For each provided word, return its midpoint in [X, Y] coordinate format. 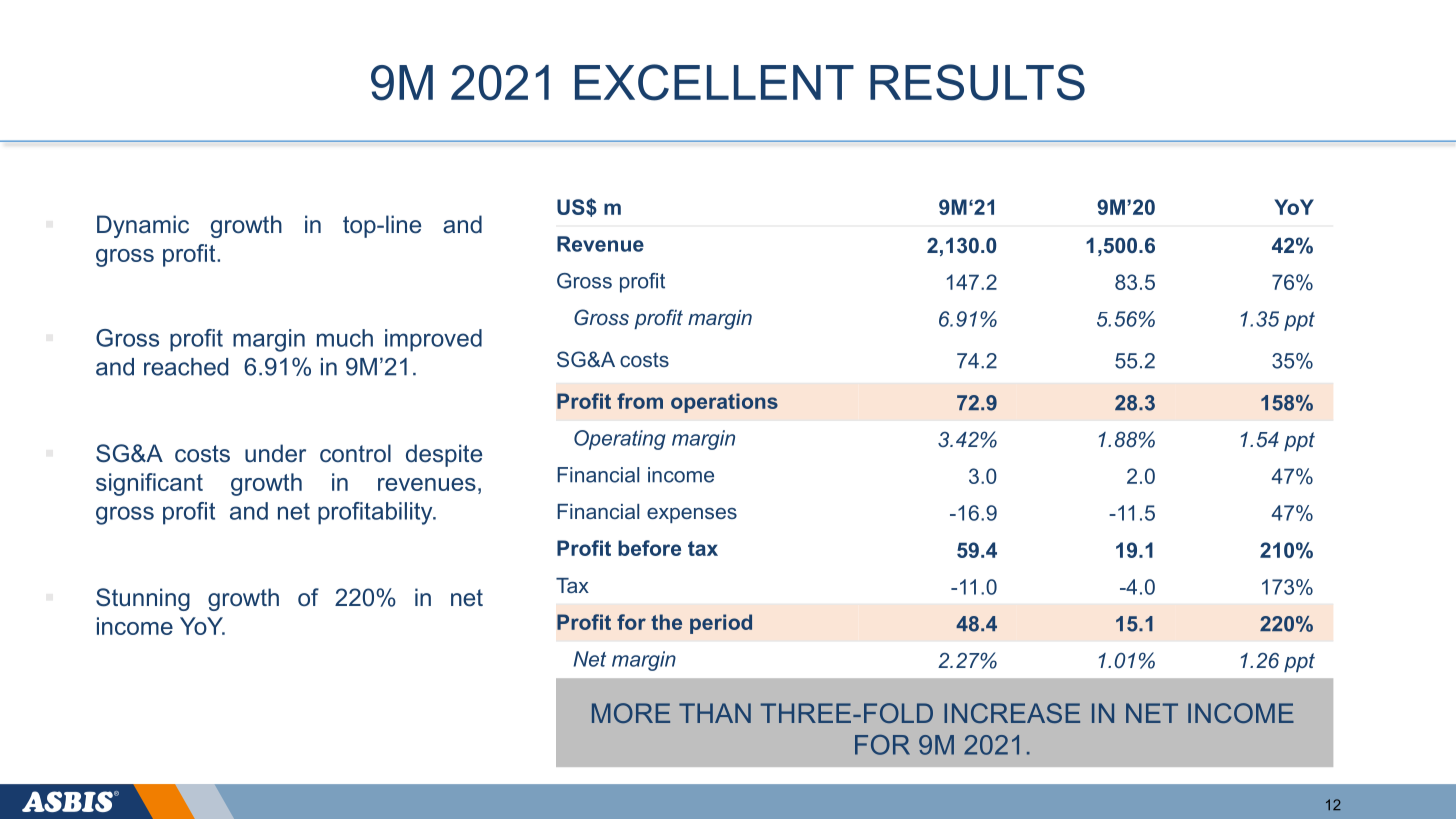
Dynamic [143, 226]
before [649, 548]
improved [433, 340]
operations [724, 403]
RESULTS [977, 82]
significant [149, 484]
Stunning [143, 599]
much [345, 338]
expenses [692, 515]
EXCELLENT [714, 82]
